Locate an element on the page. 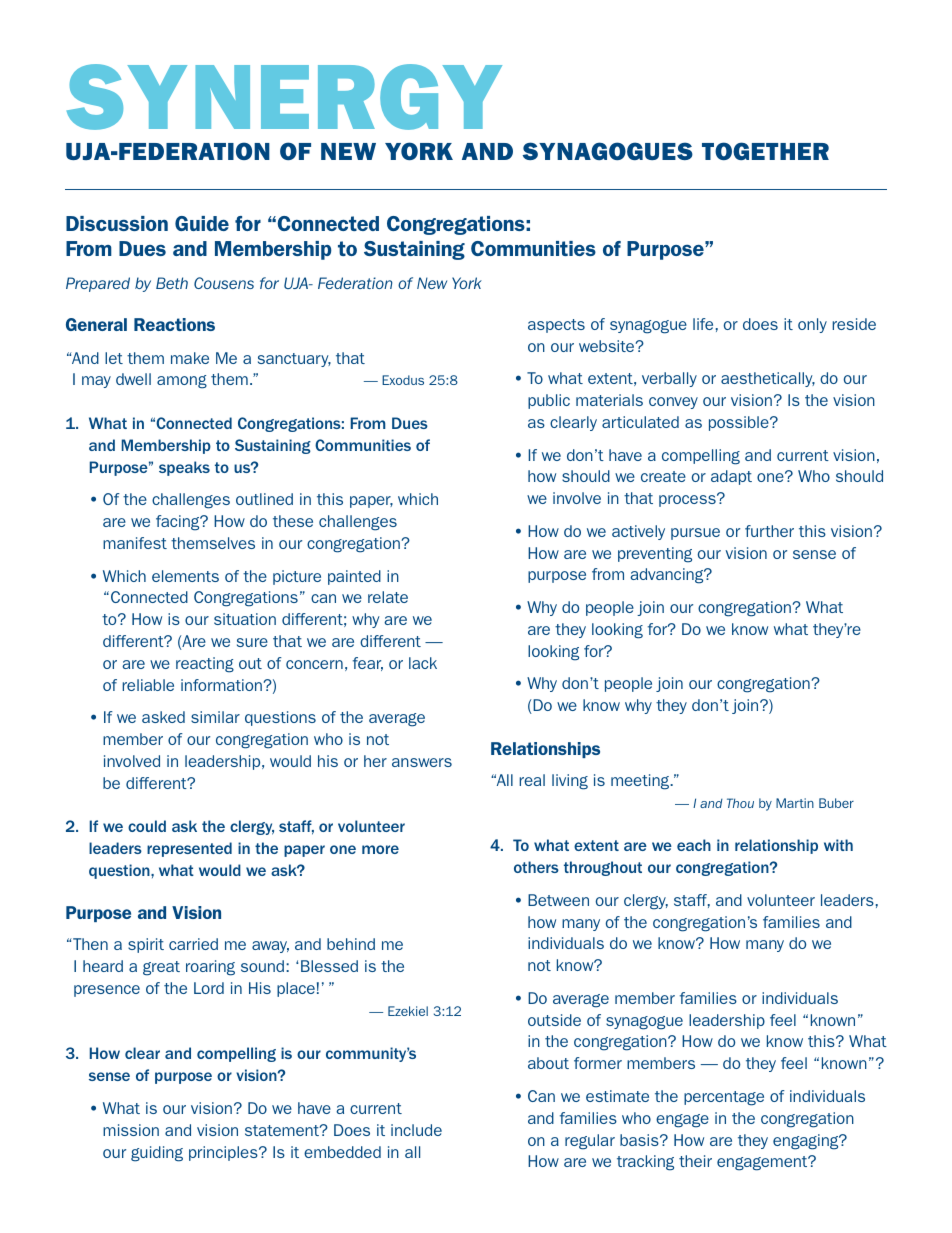  SYNERGY is located at coordinates (284, 97).
